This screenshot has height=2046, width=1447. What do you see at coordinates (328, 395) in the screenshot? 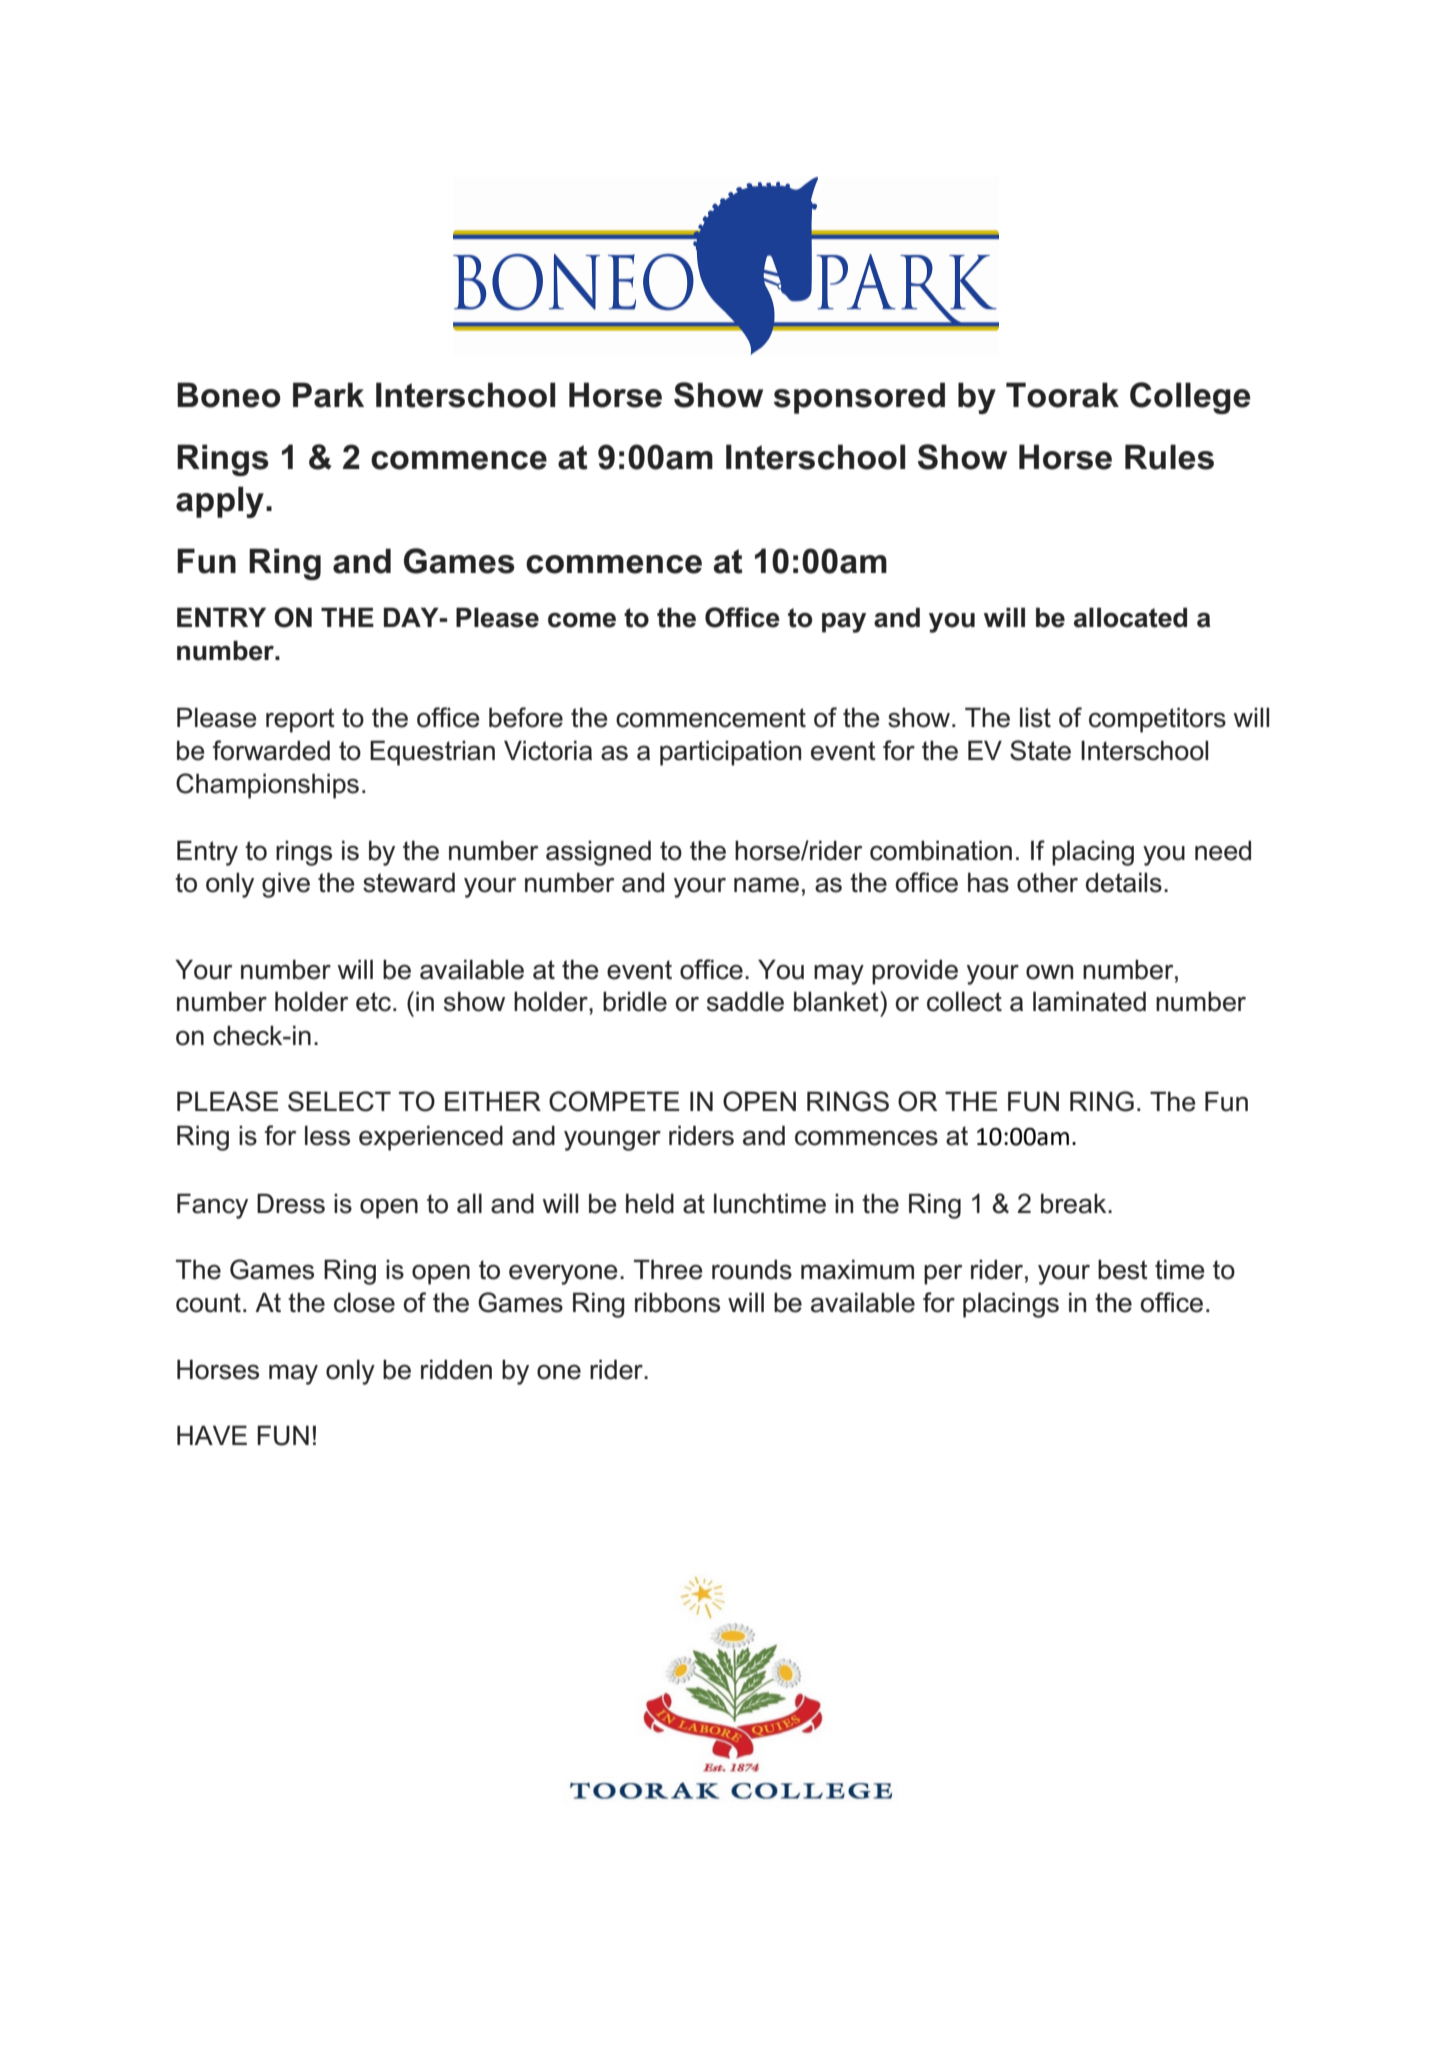
I see `Park` at bounding box center [328, 395].
